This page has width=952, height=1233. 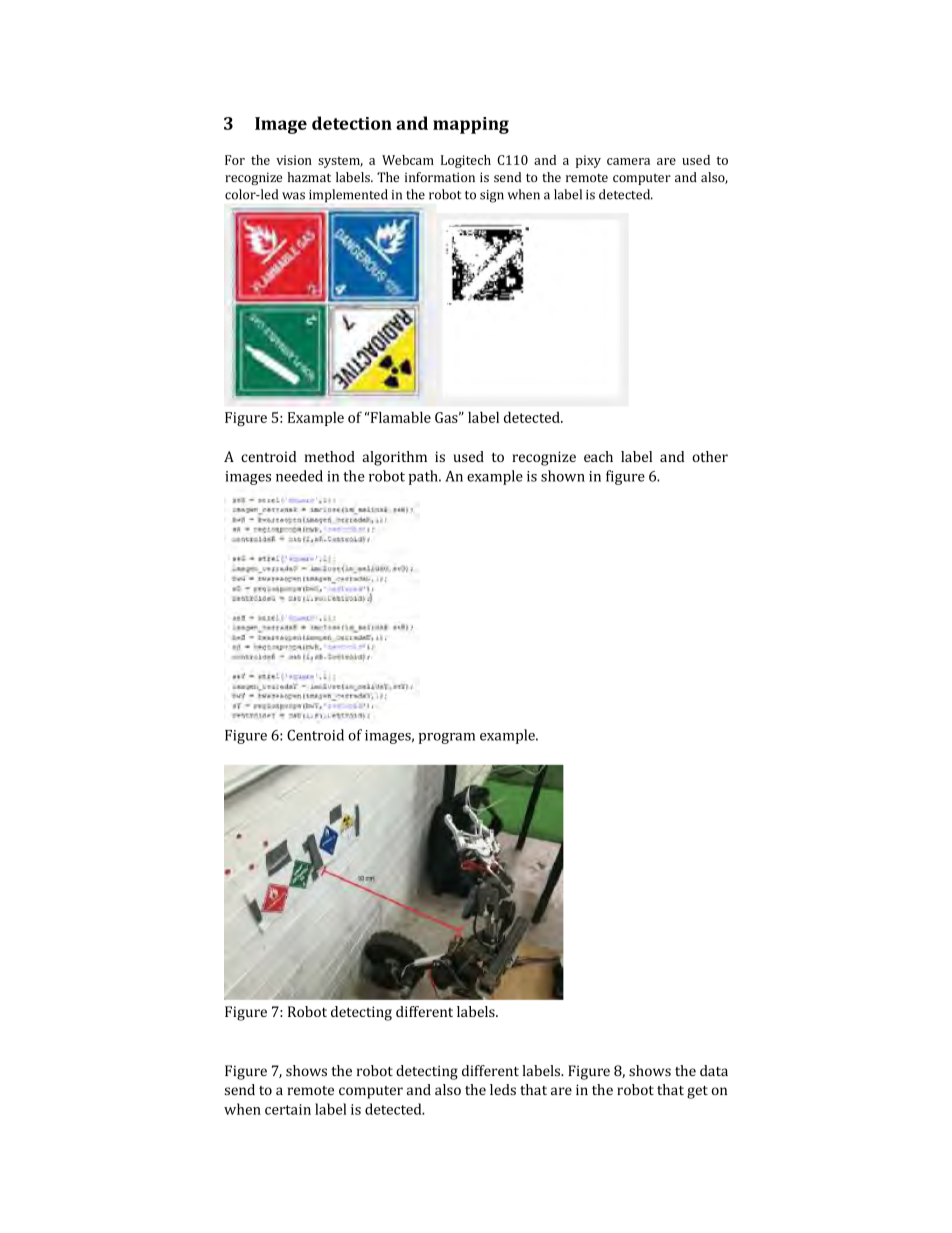 What do you see at coordinates (288, 1109) in the page?
I see `certain` at bounding box center [288, 1109].
